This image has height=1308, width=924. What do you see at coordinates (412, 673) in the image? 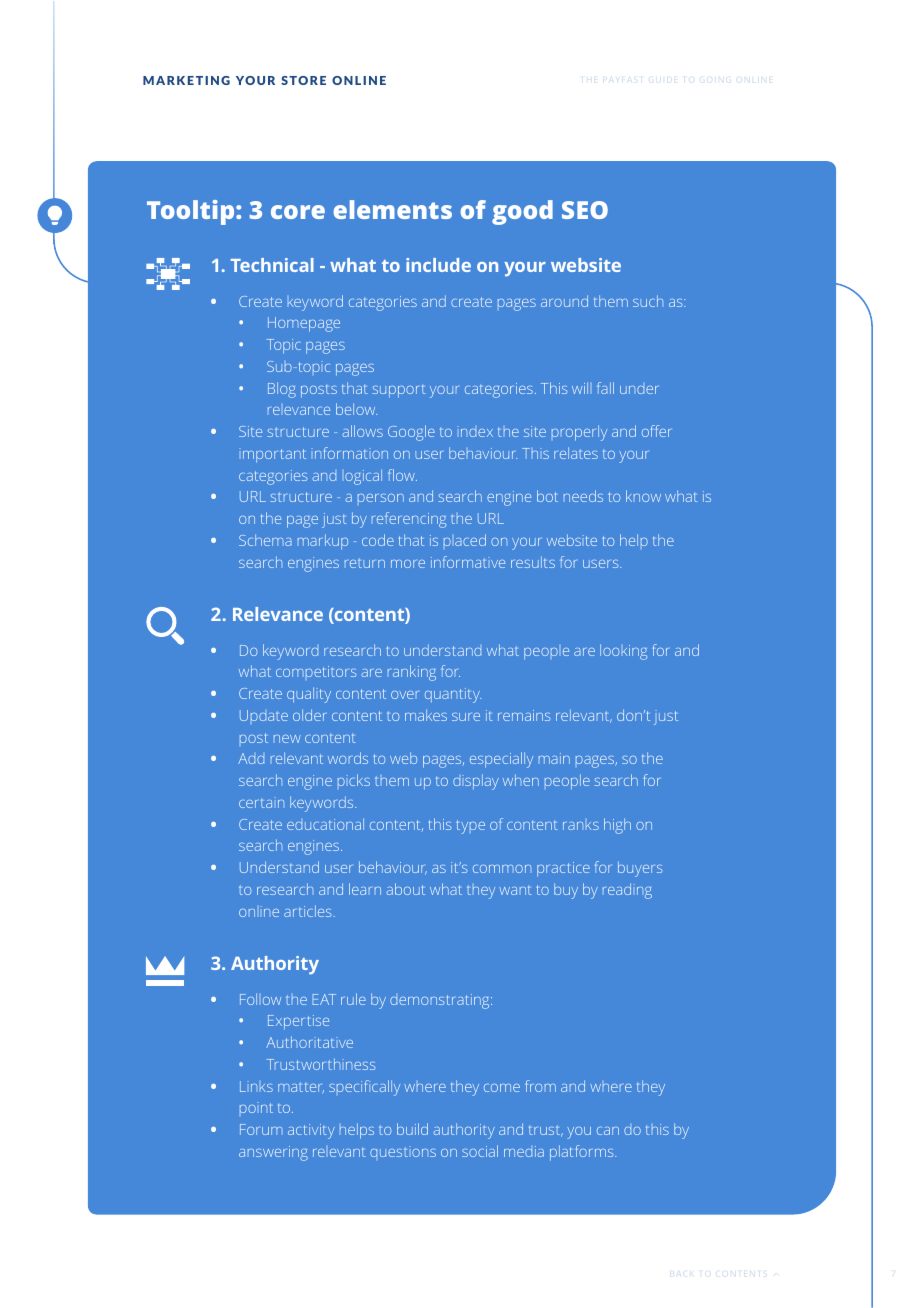
I see `ranking` at bounding box center [412, 673].
